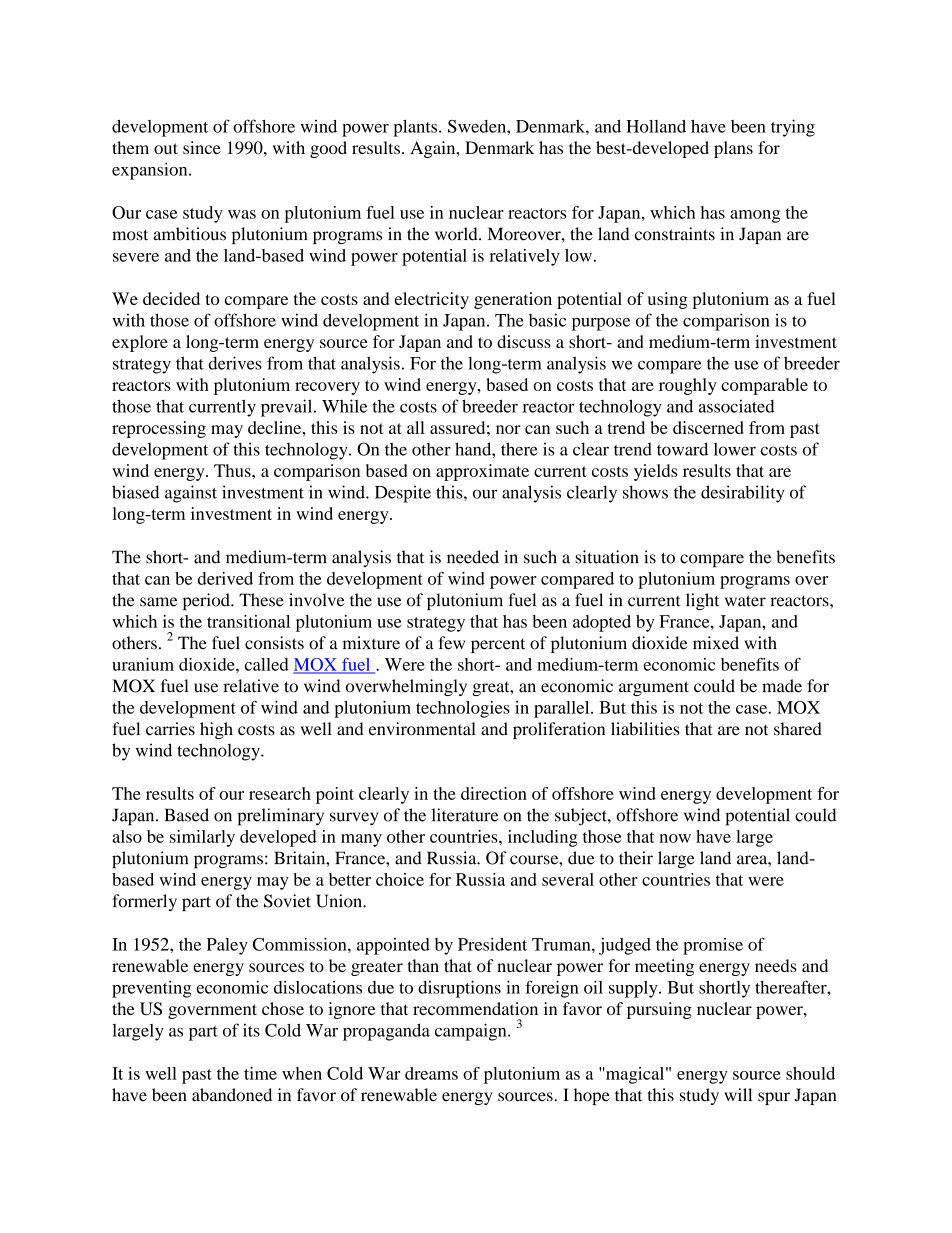 This page has width=952, height=1233. I want to click on water, so click(745, 601).
